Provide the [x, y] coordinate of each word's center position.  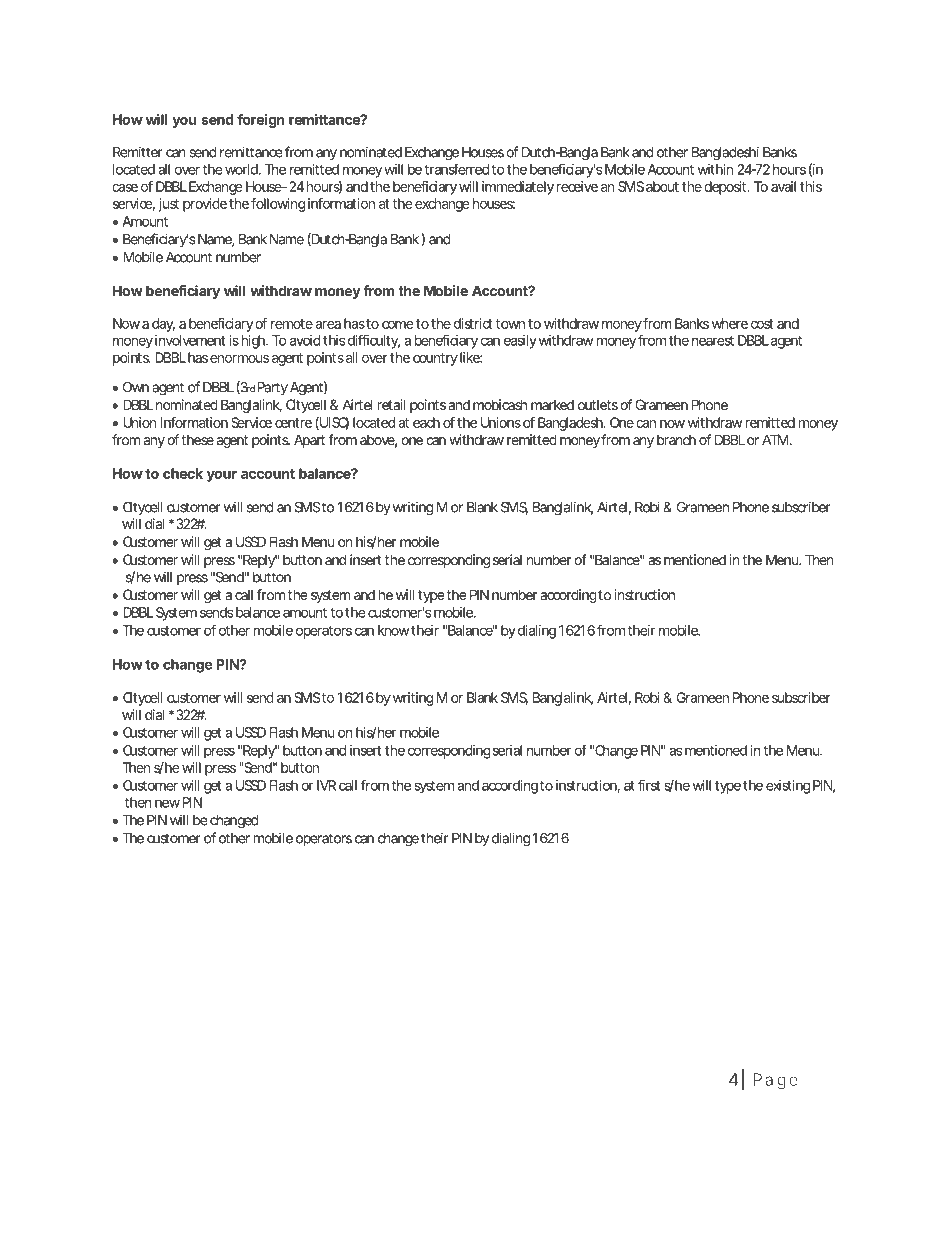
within [715, 169]
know [393, 630]
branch [676, 439]
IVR [326, 785]
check [183, 473]
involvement [190, 340]
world [242, 169]
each [426, 422]
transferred [456, 169]
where [730, 323]
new [167, 803]
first [649, 785]
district [473, 323]
